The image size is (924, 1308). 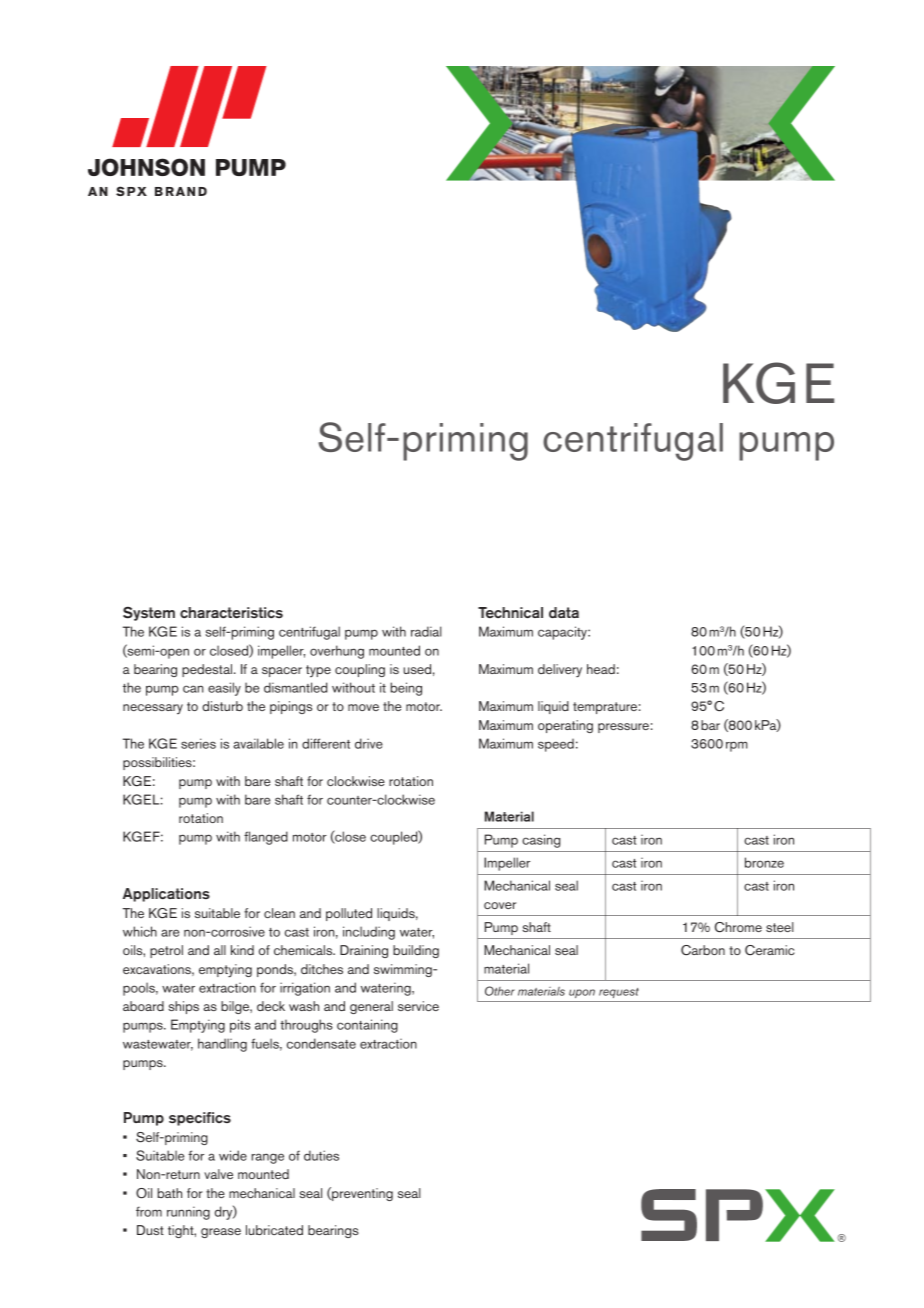 I want to click on characteristics, so click(x=231, y=612).
